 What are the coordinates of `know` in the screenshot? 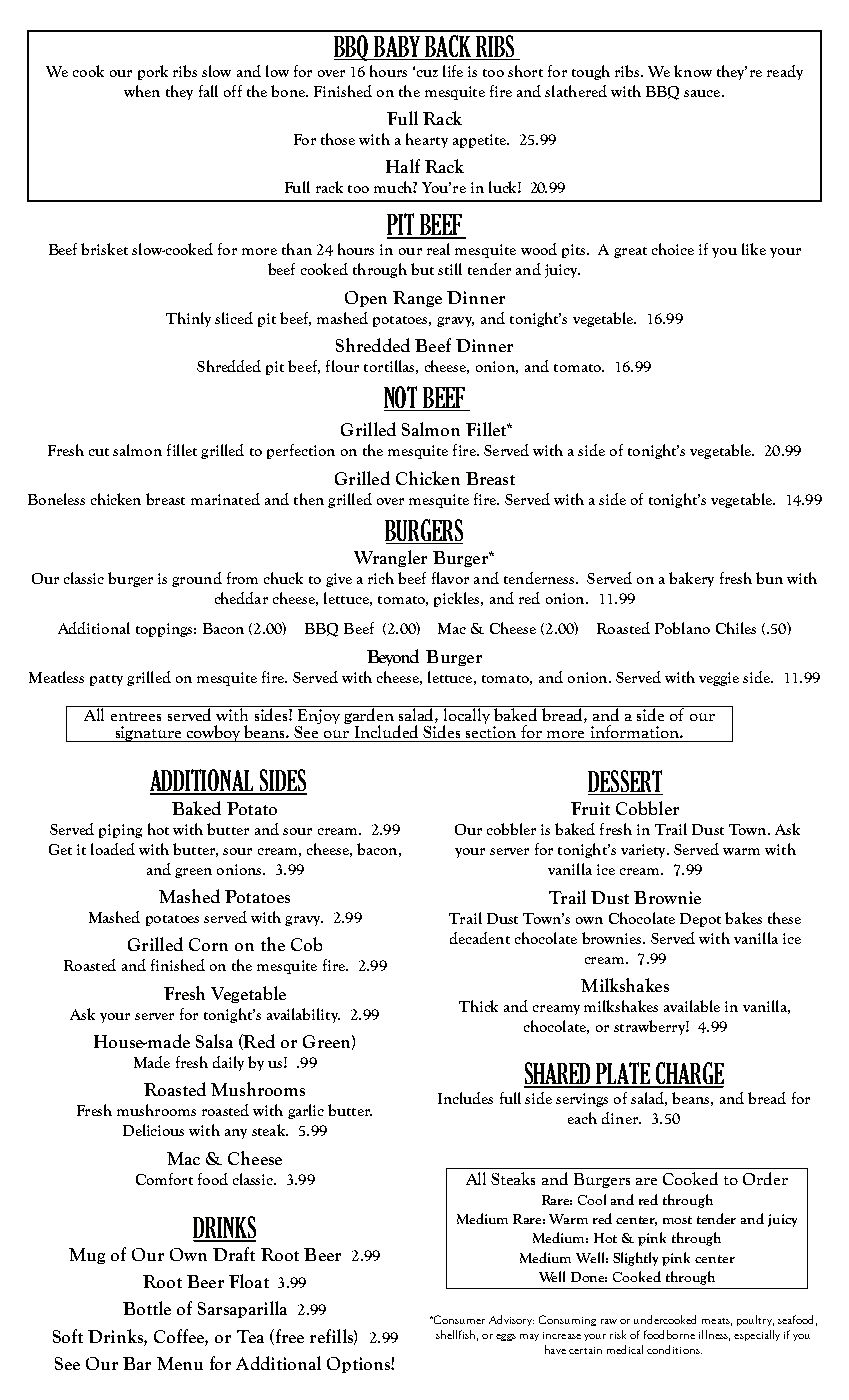 It's located at (693, 71).
